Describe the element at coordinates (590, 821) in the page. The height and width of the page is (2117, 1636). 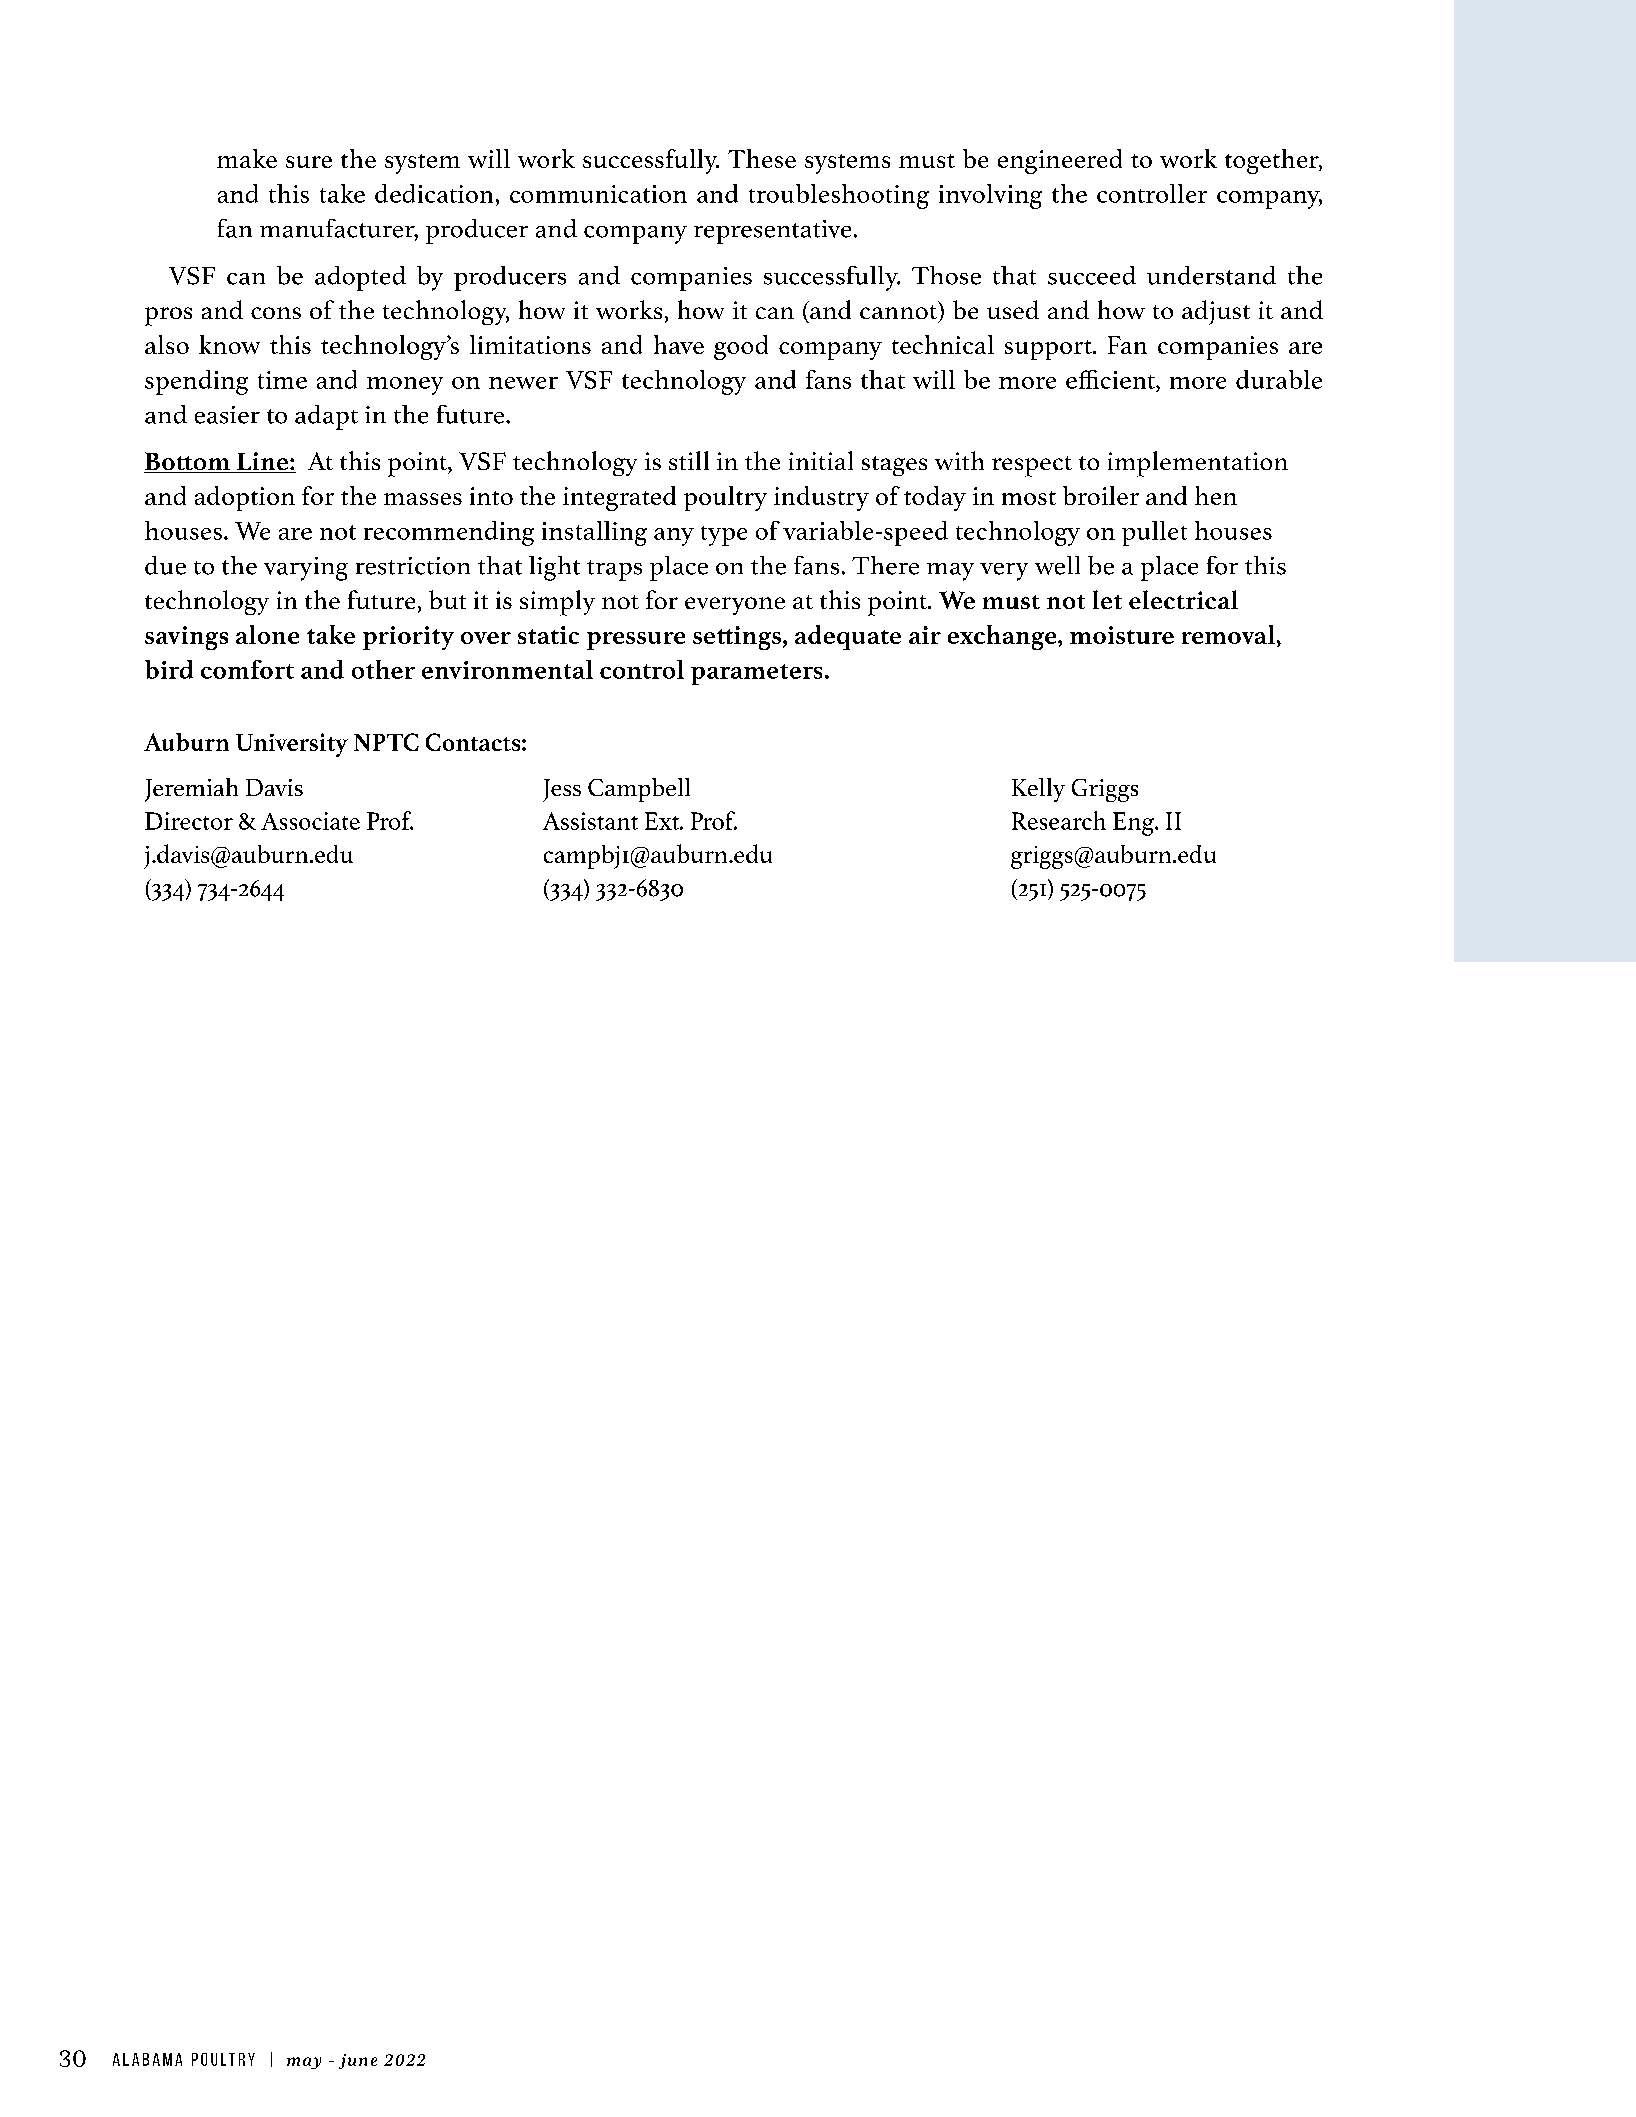
I see `Assistant` at that location.
